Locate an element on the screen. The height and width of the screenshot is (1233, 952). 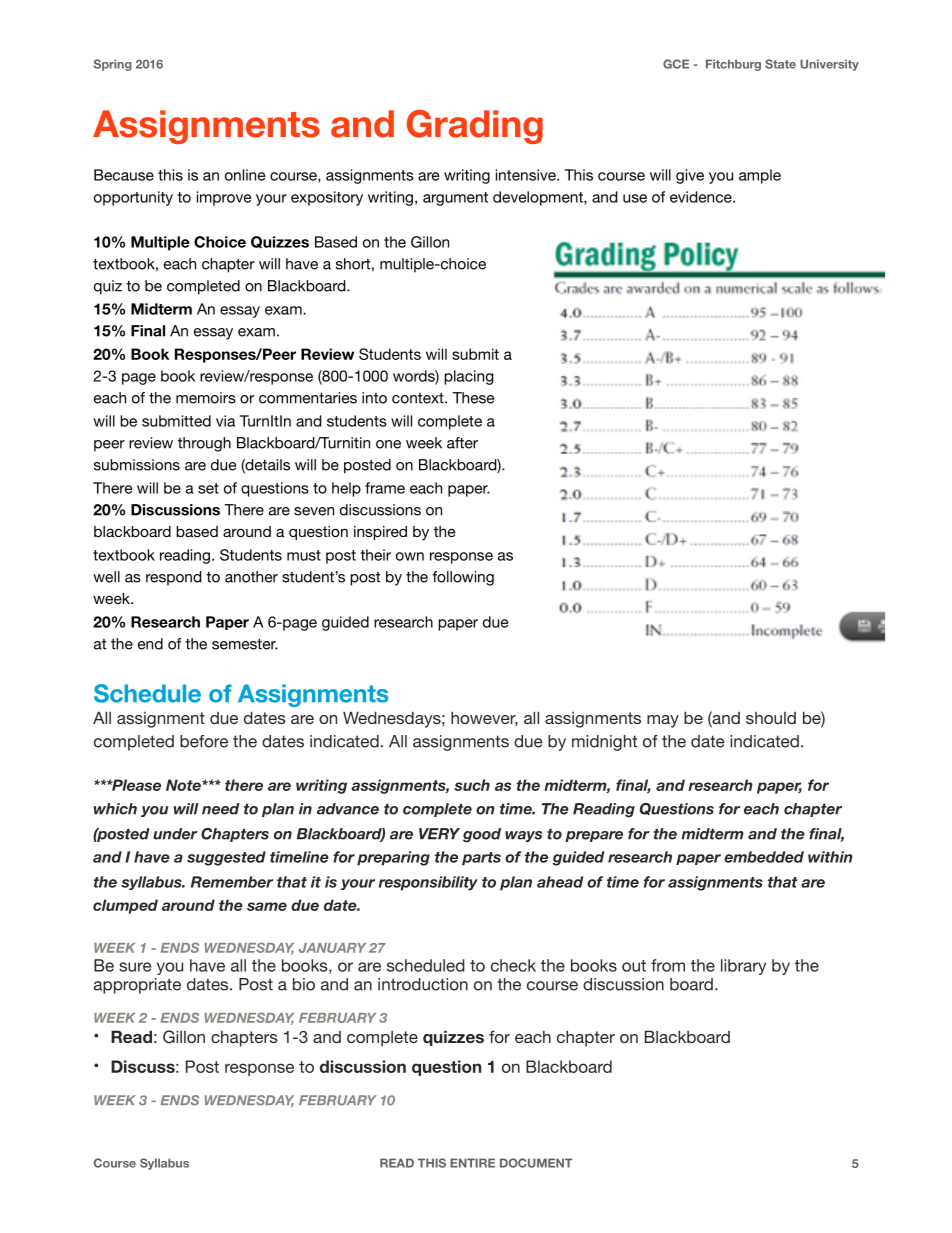
ENTIRE is located at coordinates (472, 1163).
